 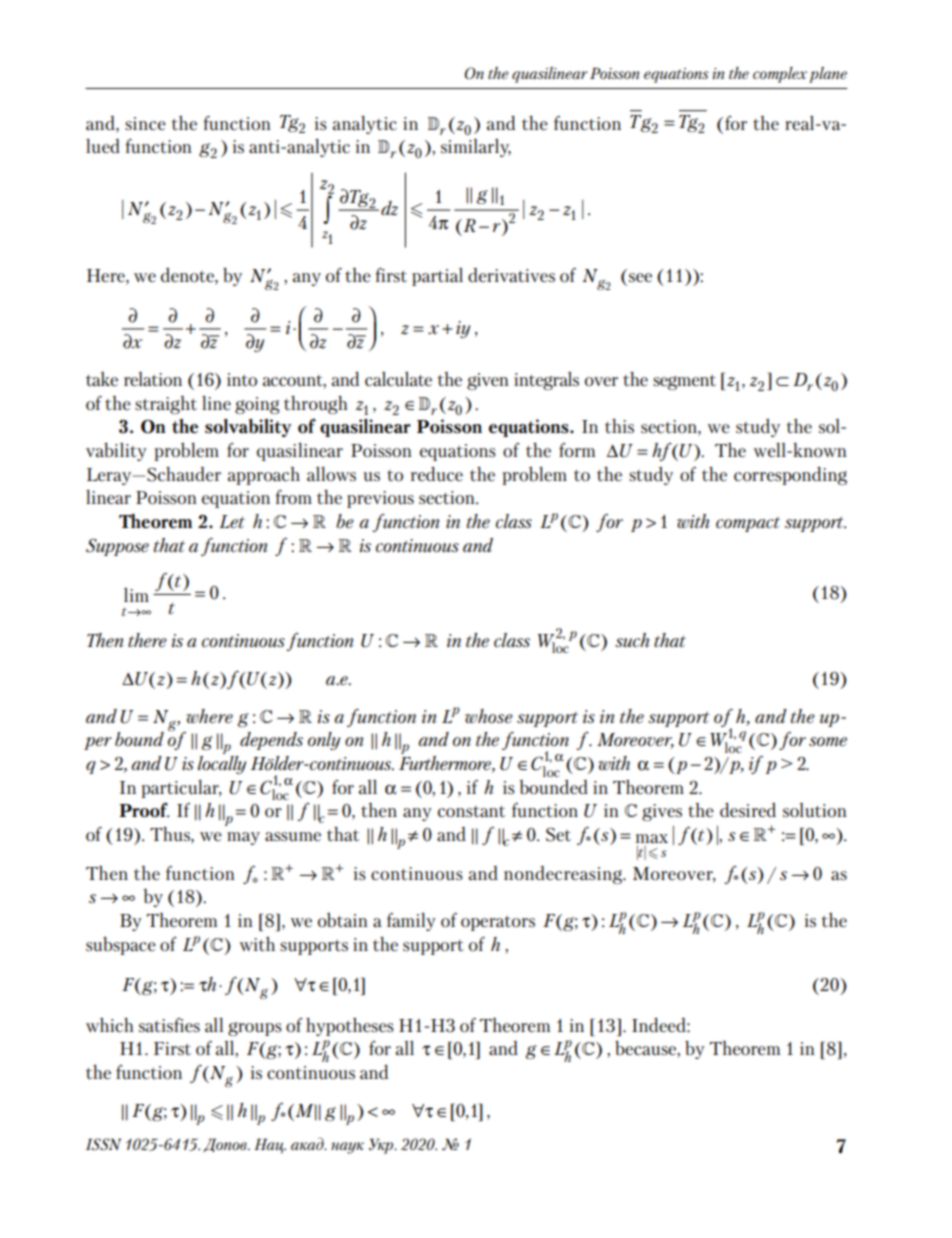 What do you see at coordinates (145, 123) in the screenshot?
I see `since` at bounding box center [145, 123].
